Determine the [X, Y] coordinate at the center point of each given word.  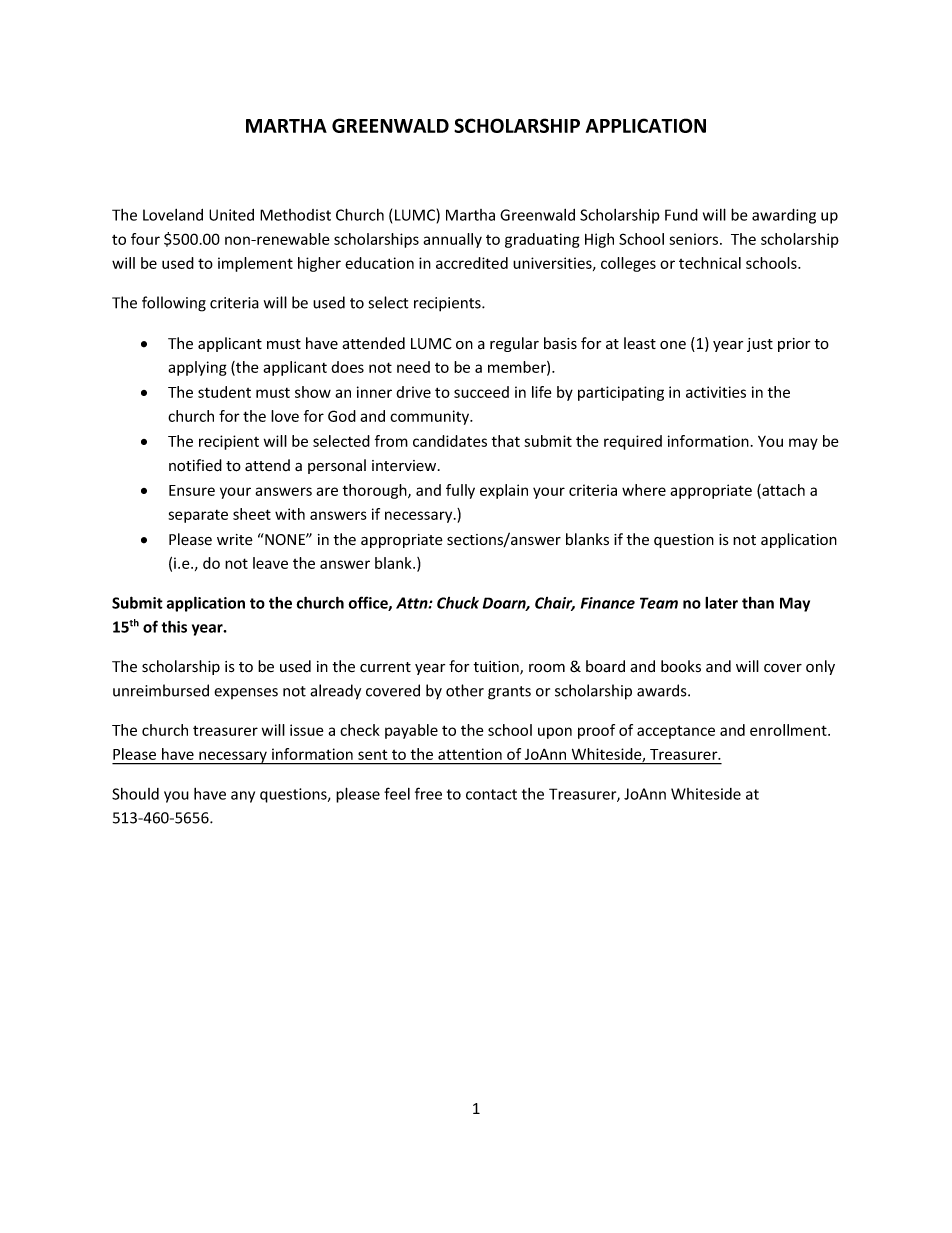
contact [491, 794]
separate [198, 516]
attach [782, 491]
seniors [695, 239]
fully [460, 491]
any [243, 797]
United [231, 215]
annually [452, 240]
